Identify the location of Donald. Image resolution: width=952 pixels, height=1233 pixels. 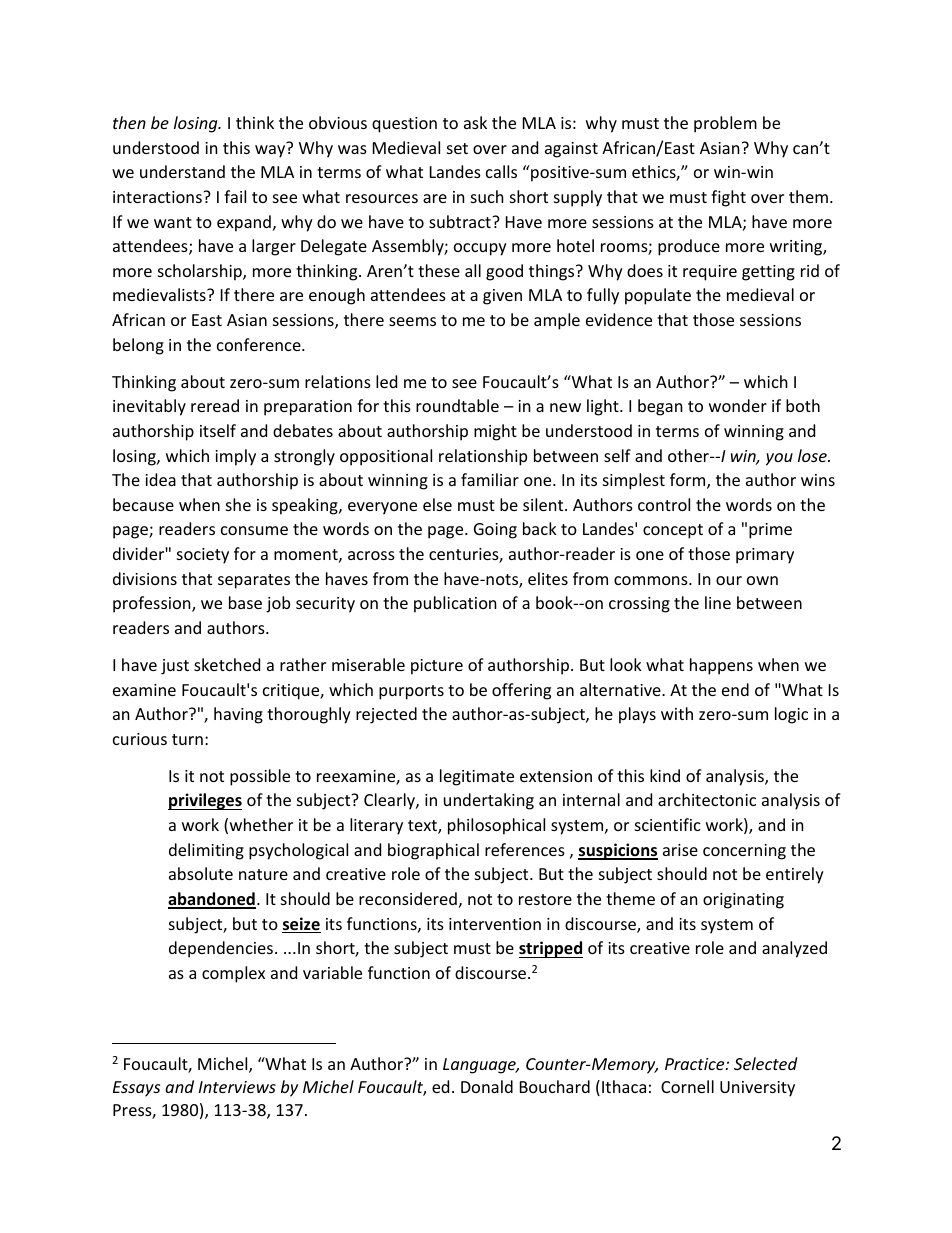
(487, 1086).
